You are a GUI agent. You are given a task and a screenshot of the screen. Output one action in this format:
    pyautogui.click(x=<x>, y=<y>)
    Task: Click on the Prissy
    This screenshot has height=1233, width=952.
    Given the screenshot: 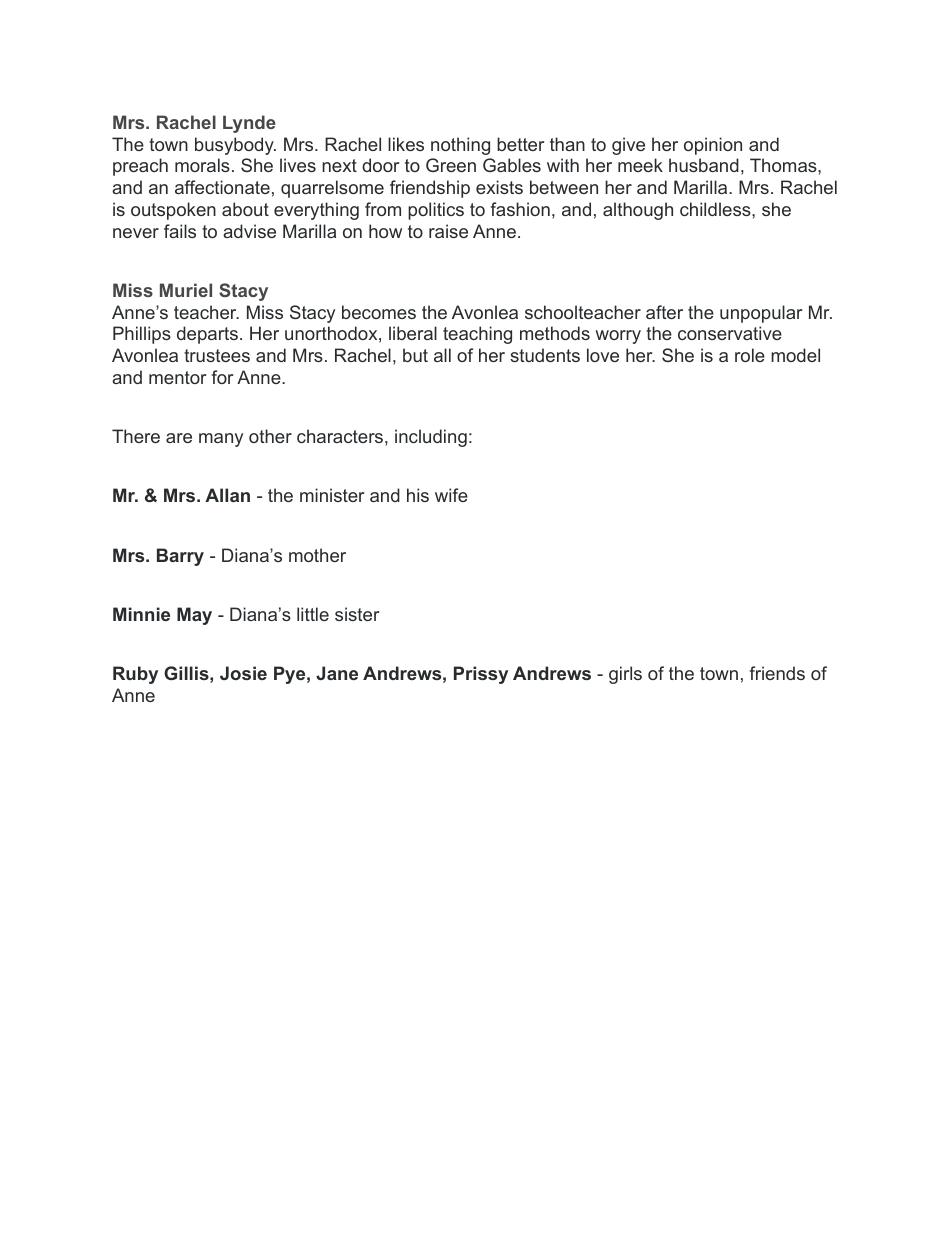 What is the action you would take?
    pyautogui.click(x=481, y=675)
